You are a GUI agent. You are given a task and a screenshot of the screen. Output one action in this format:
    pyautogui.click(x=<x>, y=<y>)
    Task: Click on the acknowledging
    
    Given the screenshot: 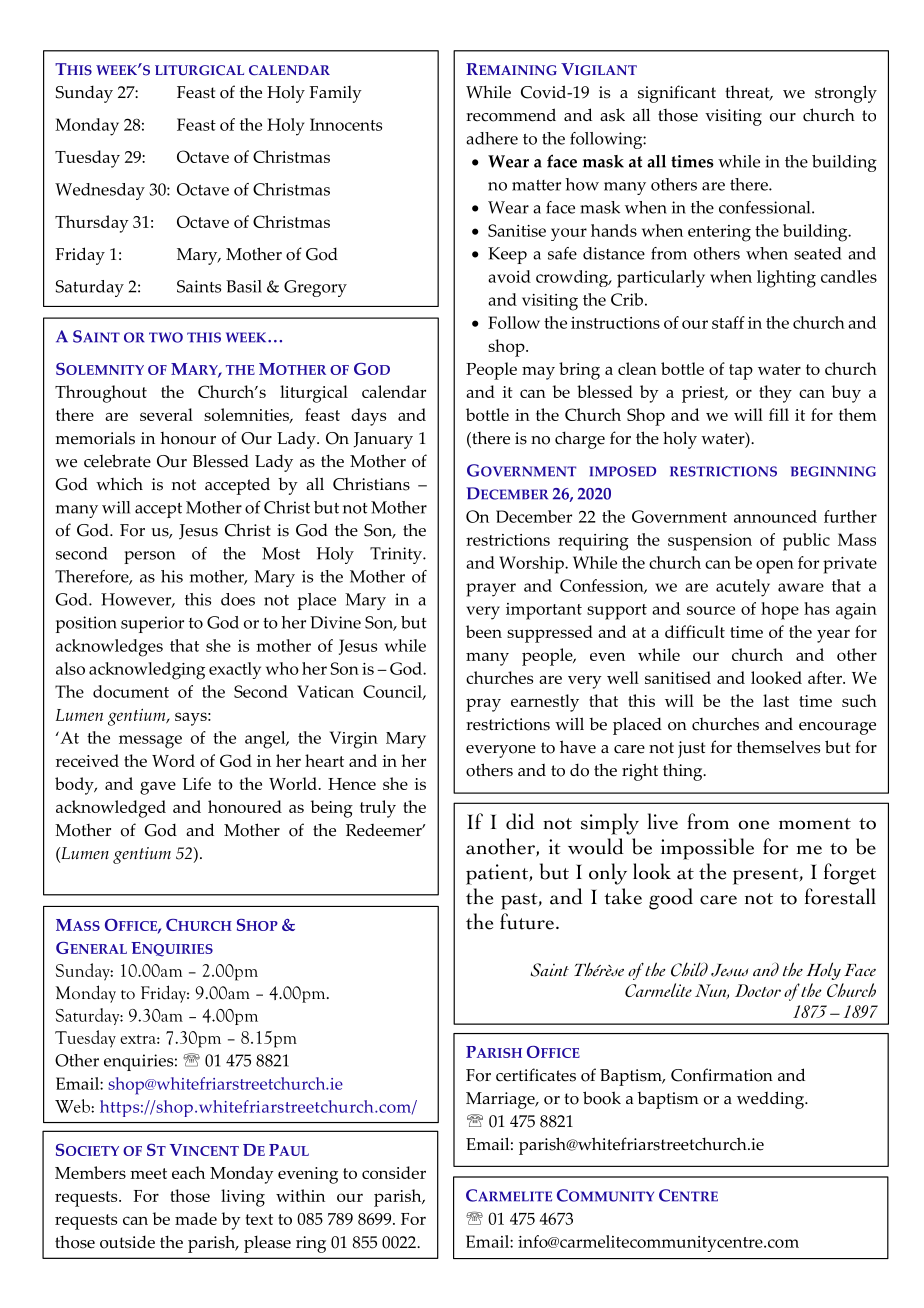 What is the action you would take?
    pyautogui.click(x=147, y=671)
